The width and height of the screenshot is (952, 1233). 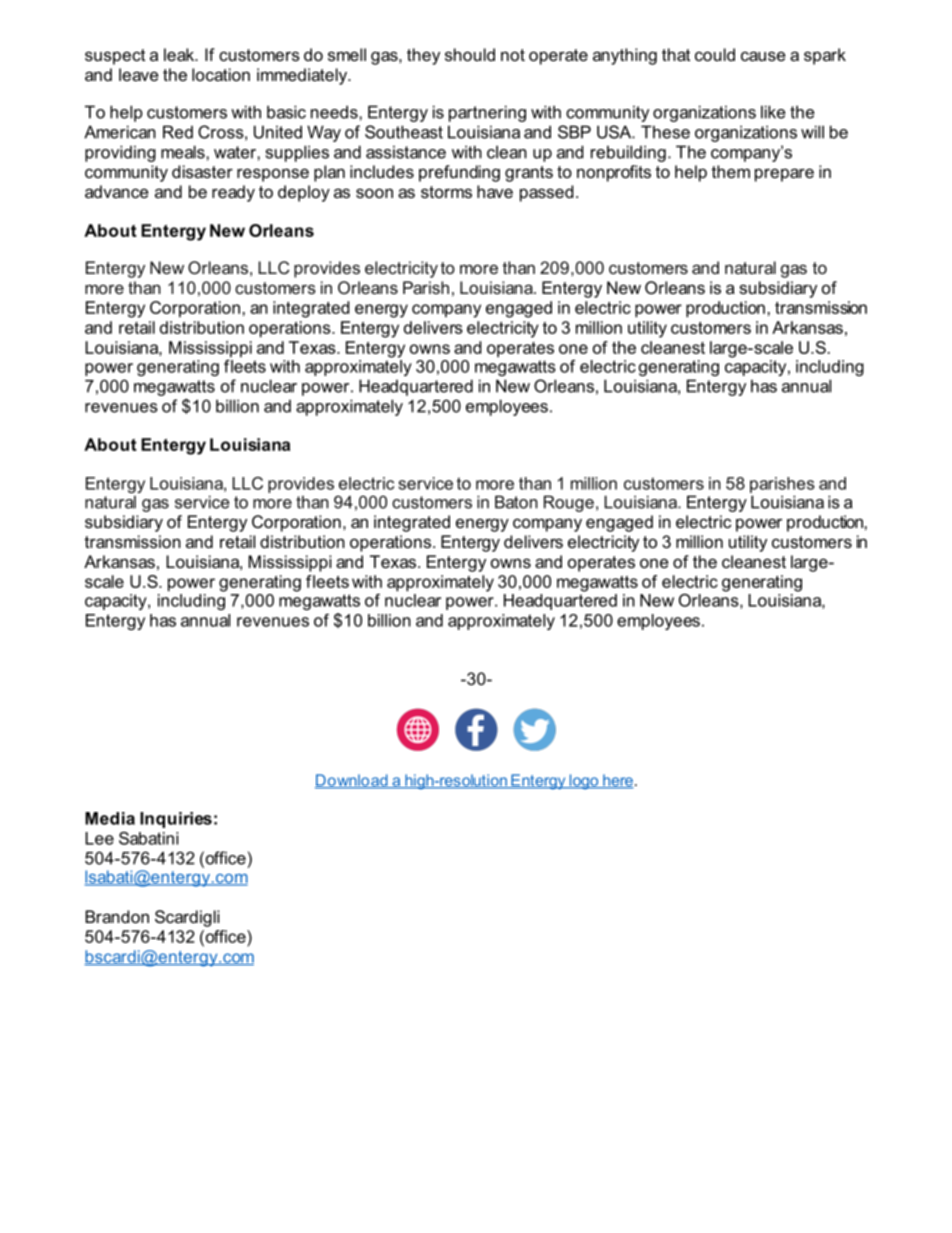 What do you see at coordinates (221, 74) in the screenshot?
I see `location` at bounding box center [221, 74].
